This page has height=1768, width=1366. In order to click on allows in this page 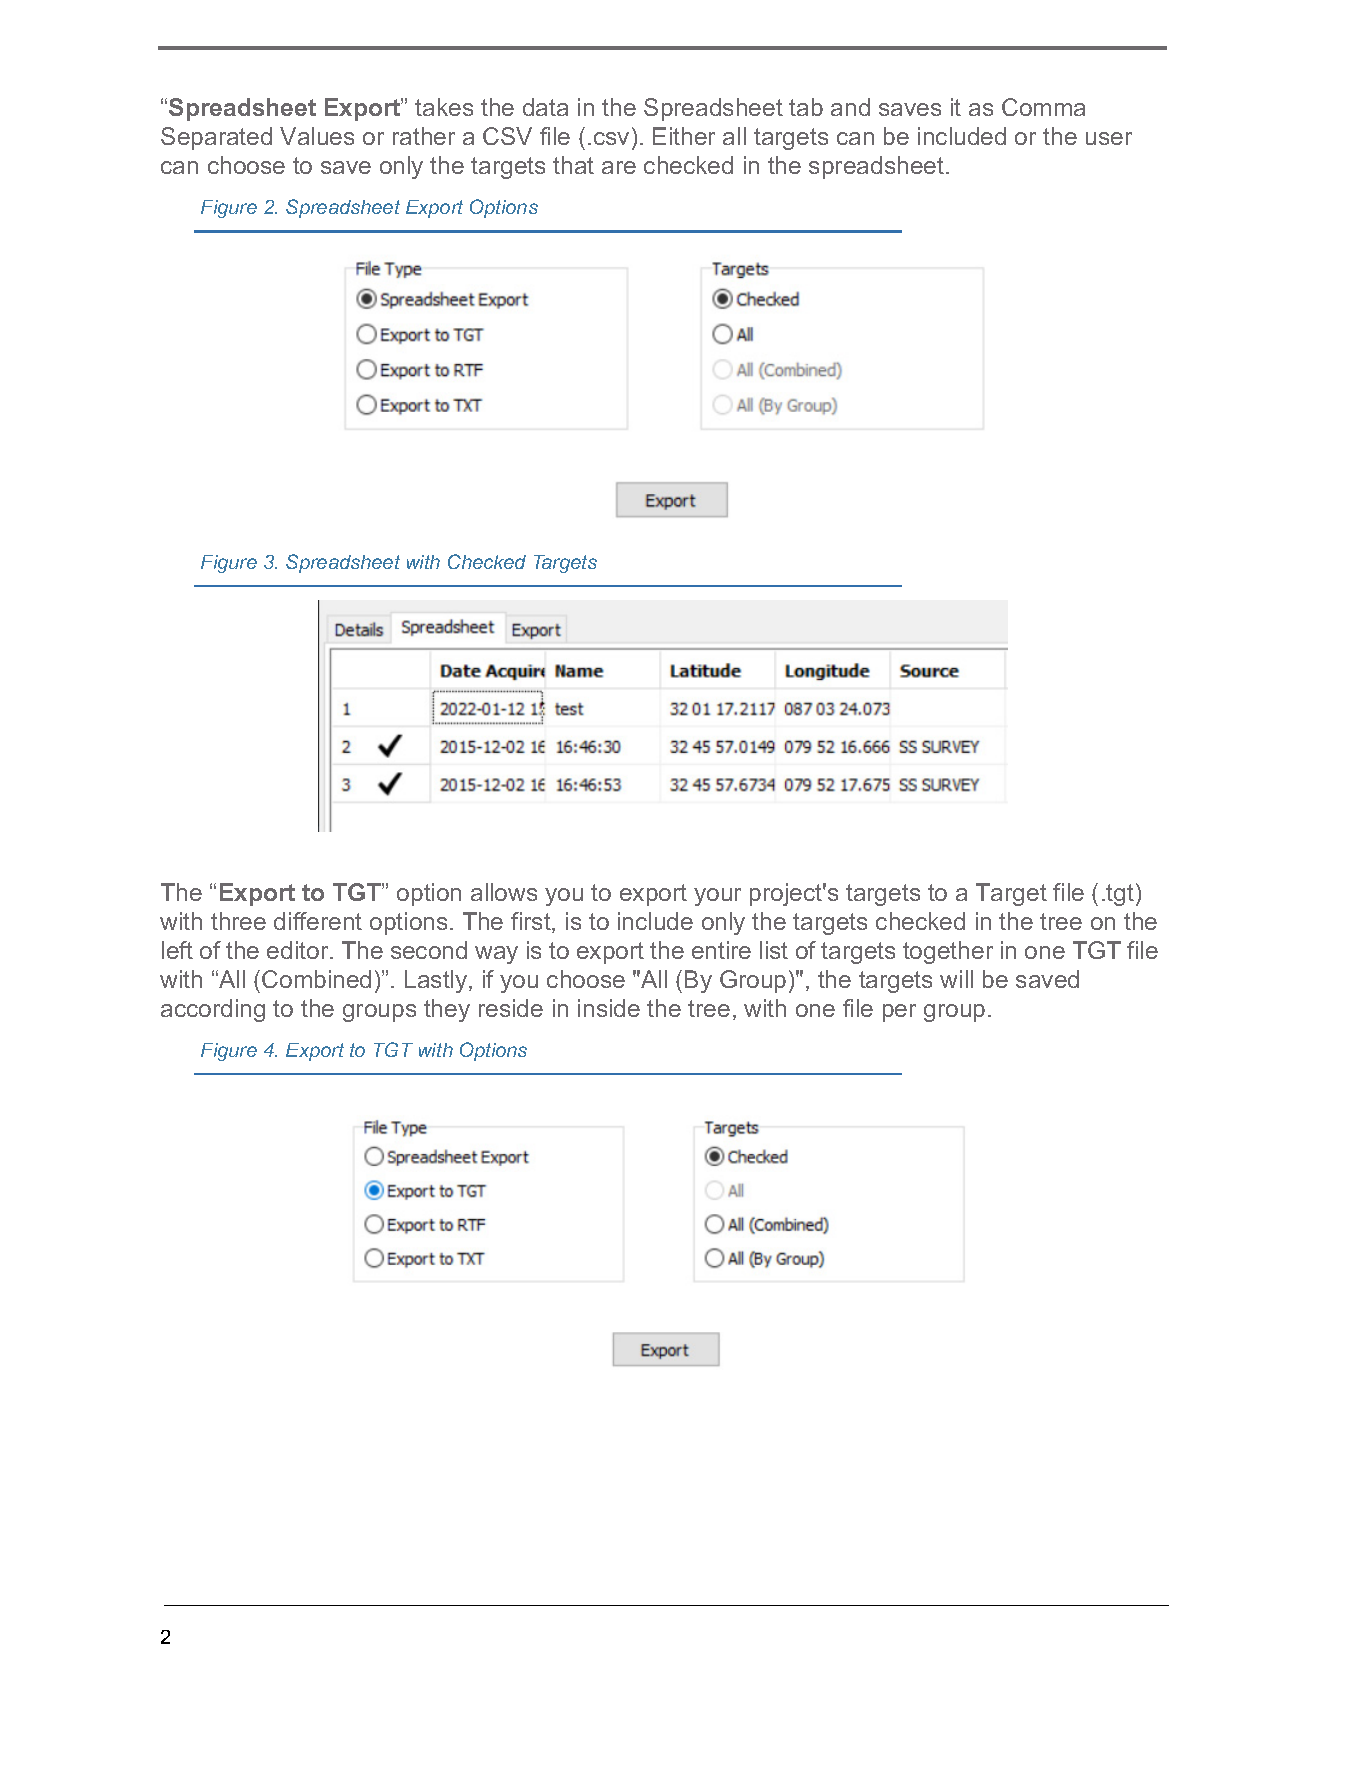, I will do `click(504, 892)`.
